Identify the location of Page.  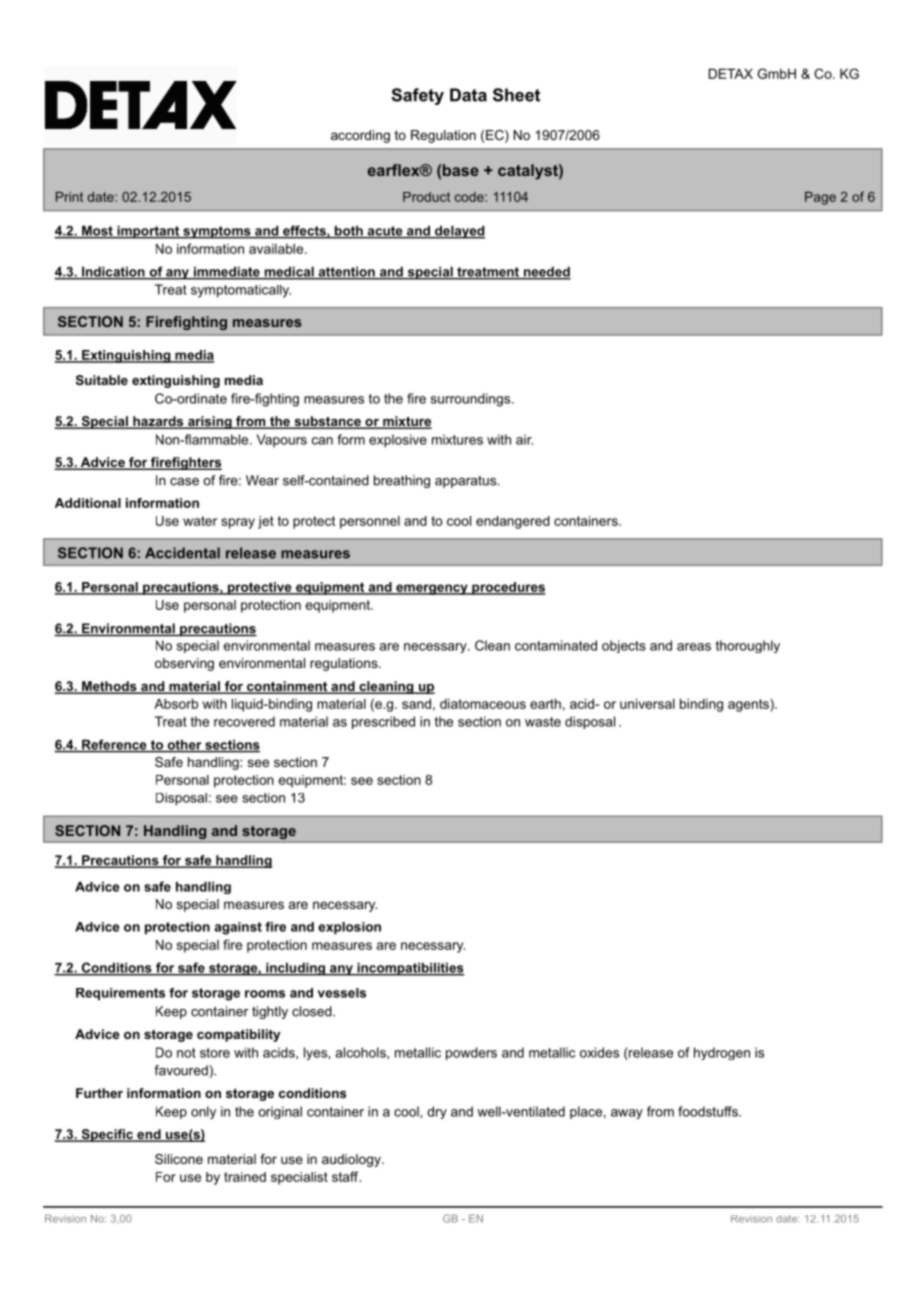
(820, 198).
